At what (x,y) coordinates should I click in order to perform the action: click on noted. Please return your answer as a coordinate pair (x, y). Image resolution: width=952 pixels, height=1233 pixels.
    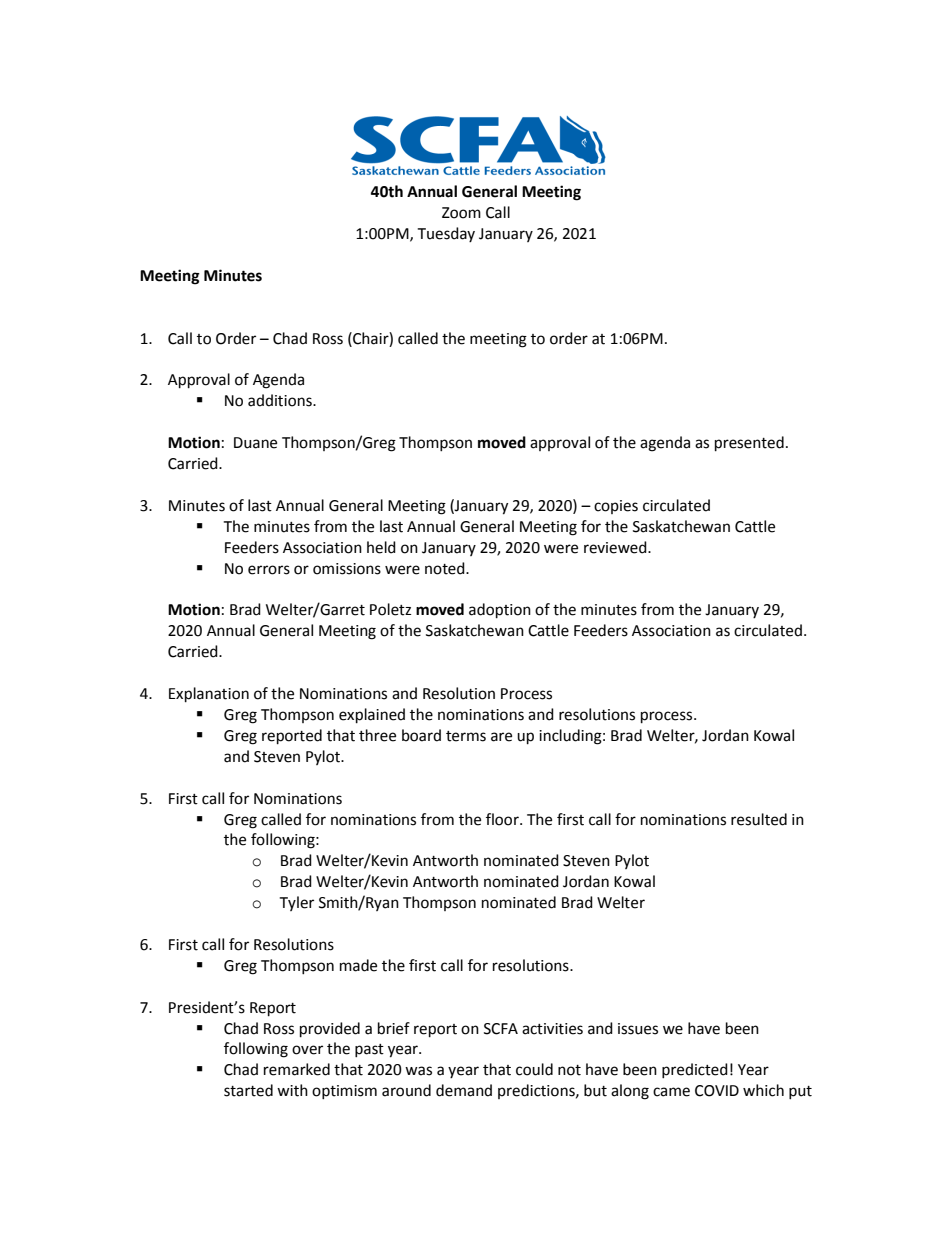
    Looking at the image, I should click on (446, 568).
